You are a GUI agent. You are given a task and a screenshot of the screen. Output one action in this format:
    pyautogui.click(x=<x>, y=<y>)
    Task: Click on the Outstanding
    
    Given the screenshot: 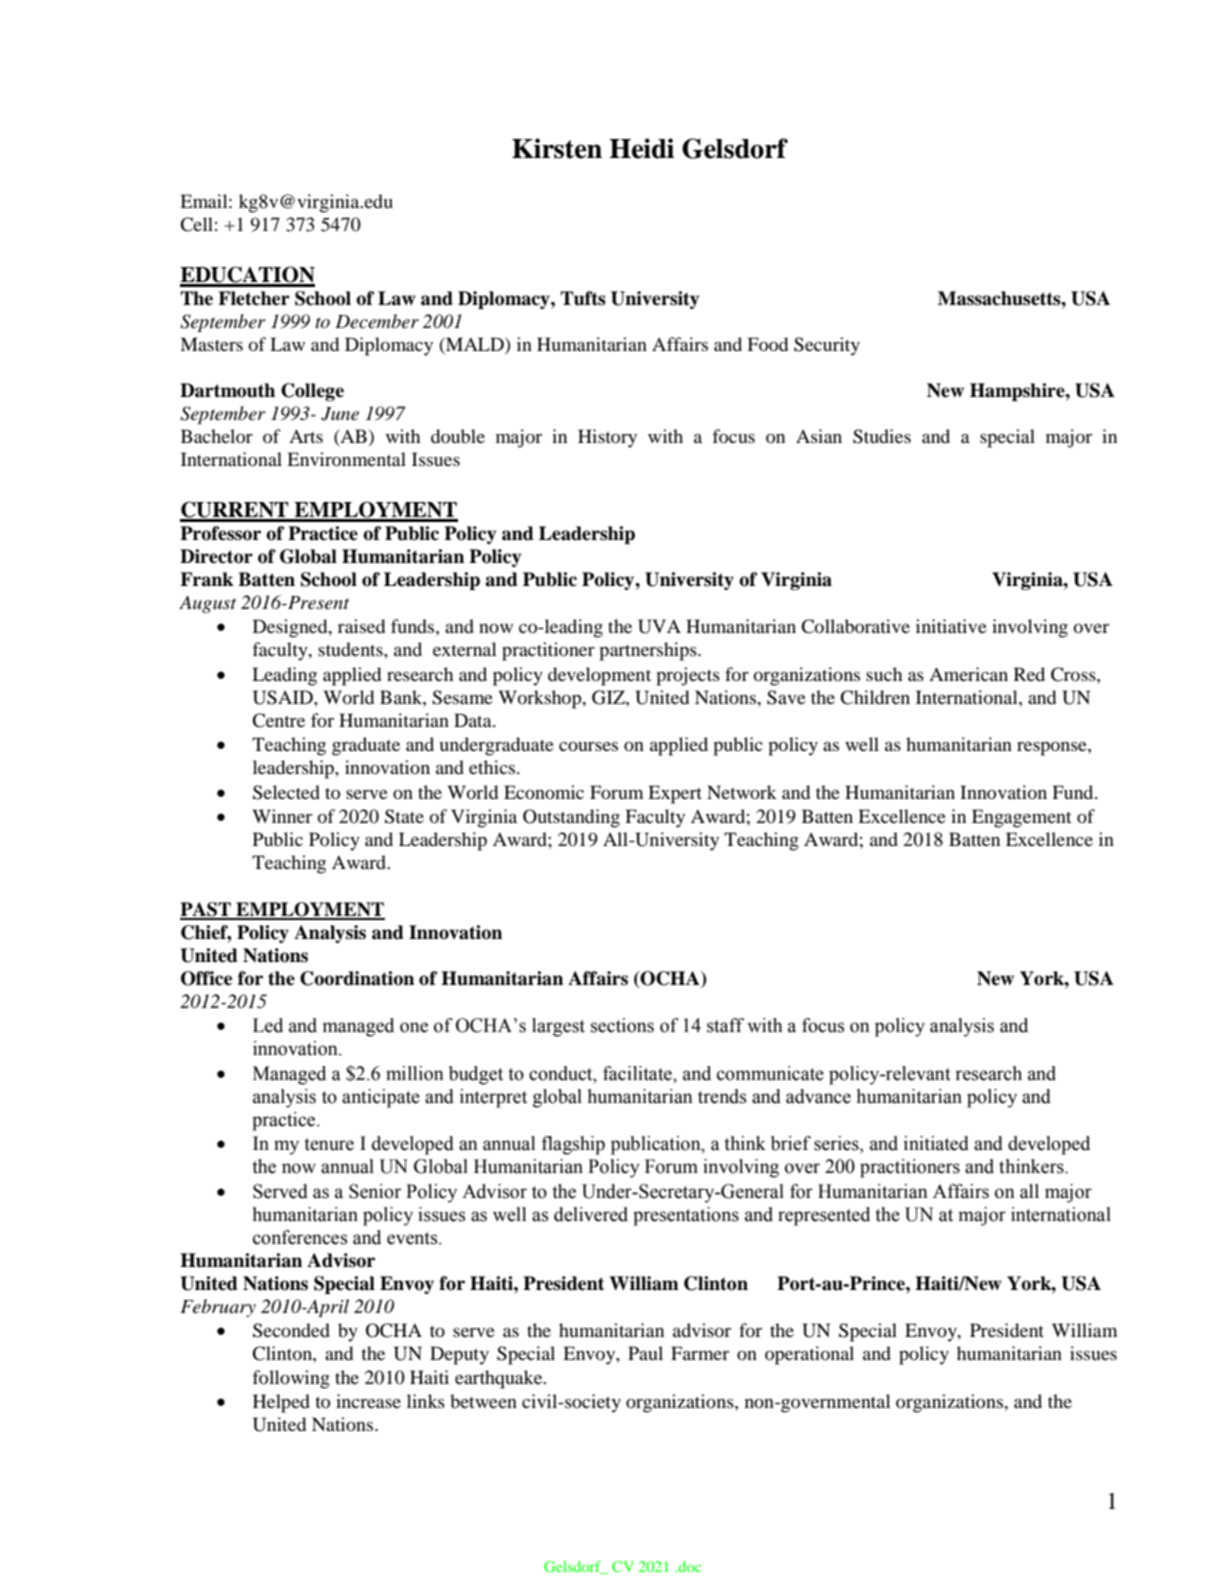 What is the action you would take?
    pyautogui.click(x=571, y=818)
